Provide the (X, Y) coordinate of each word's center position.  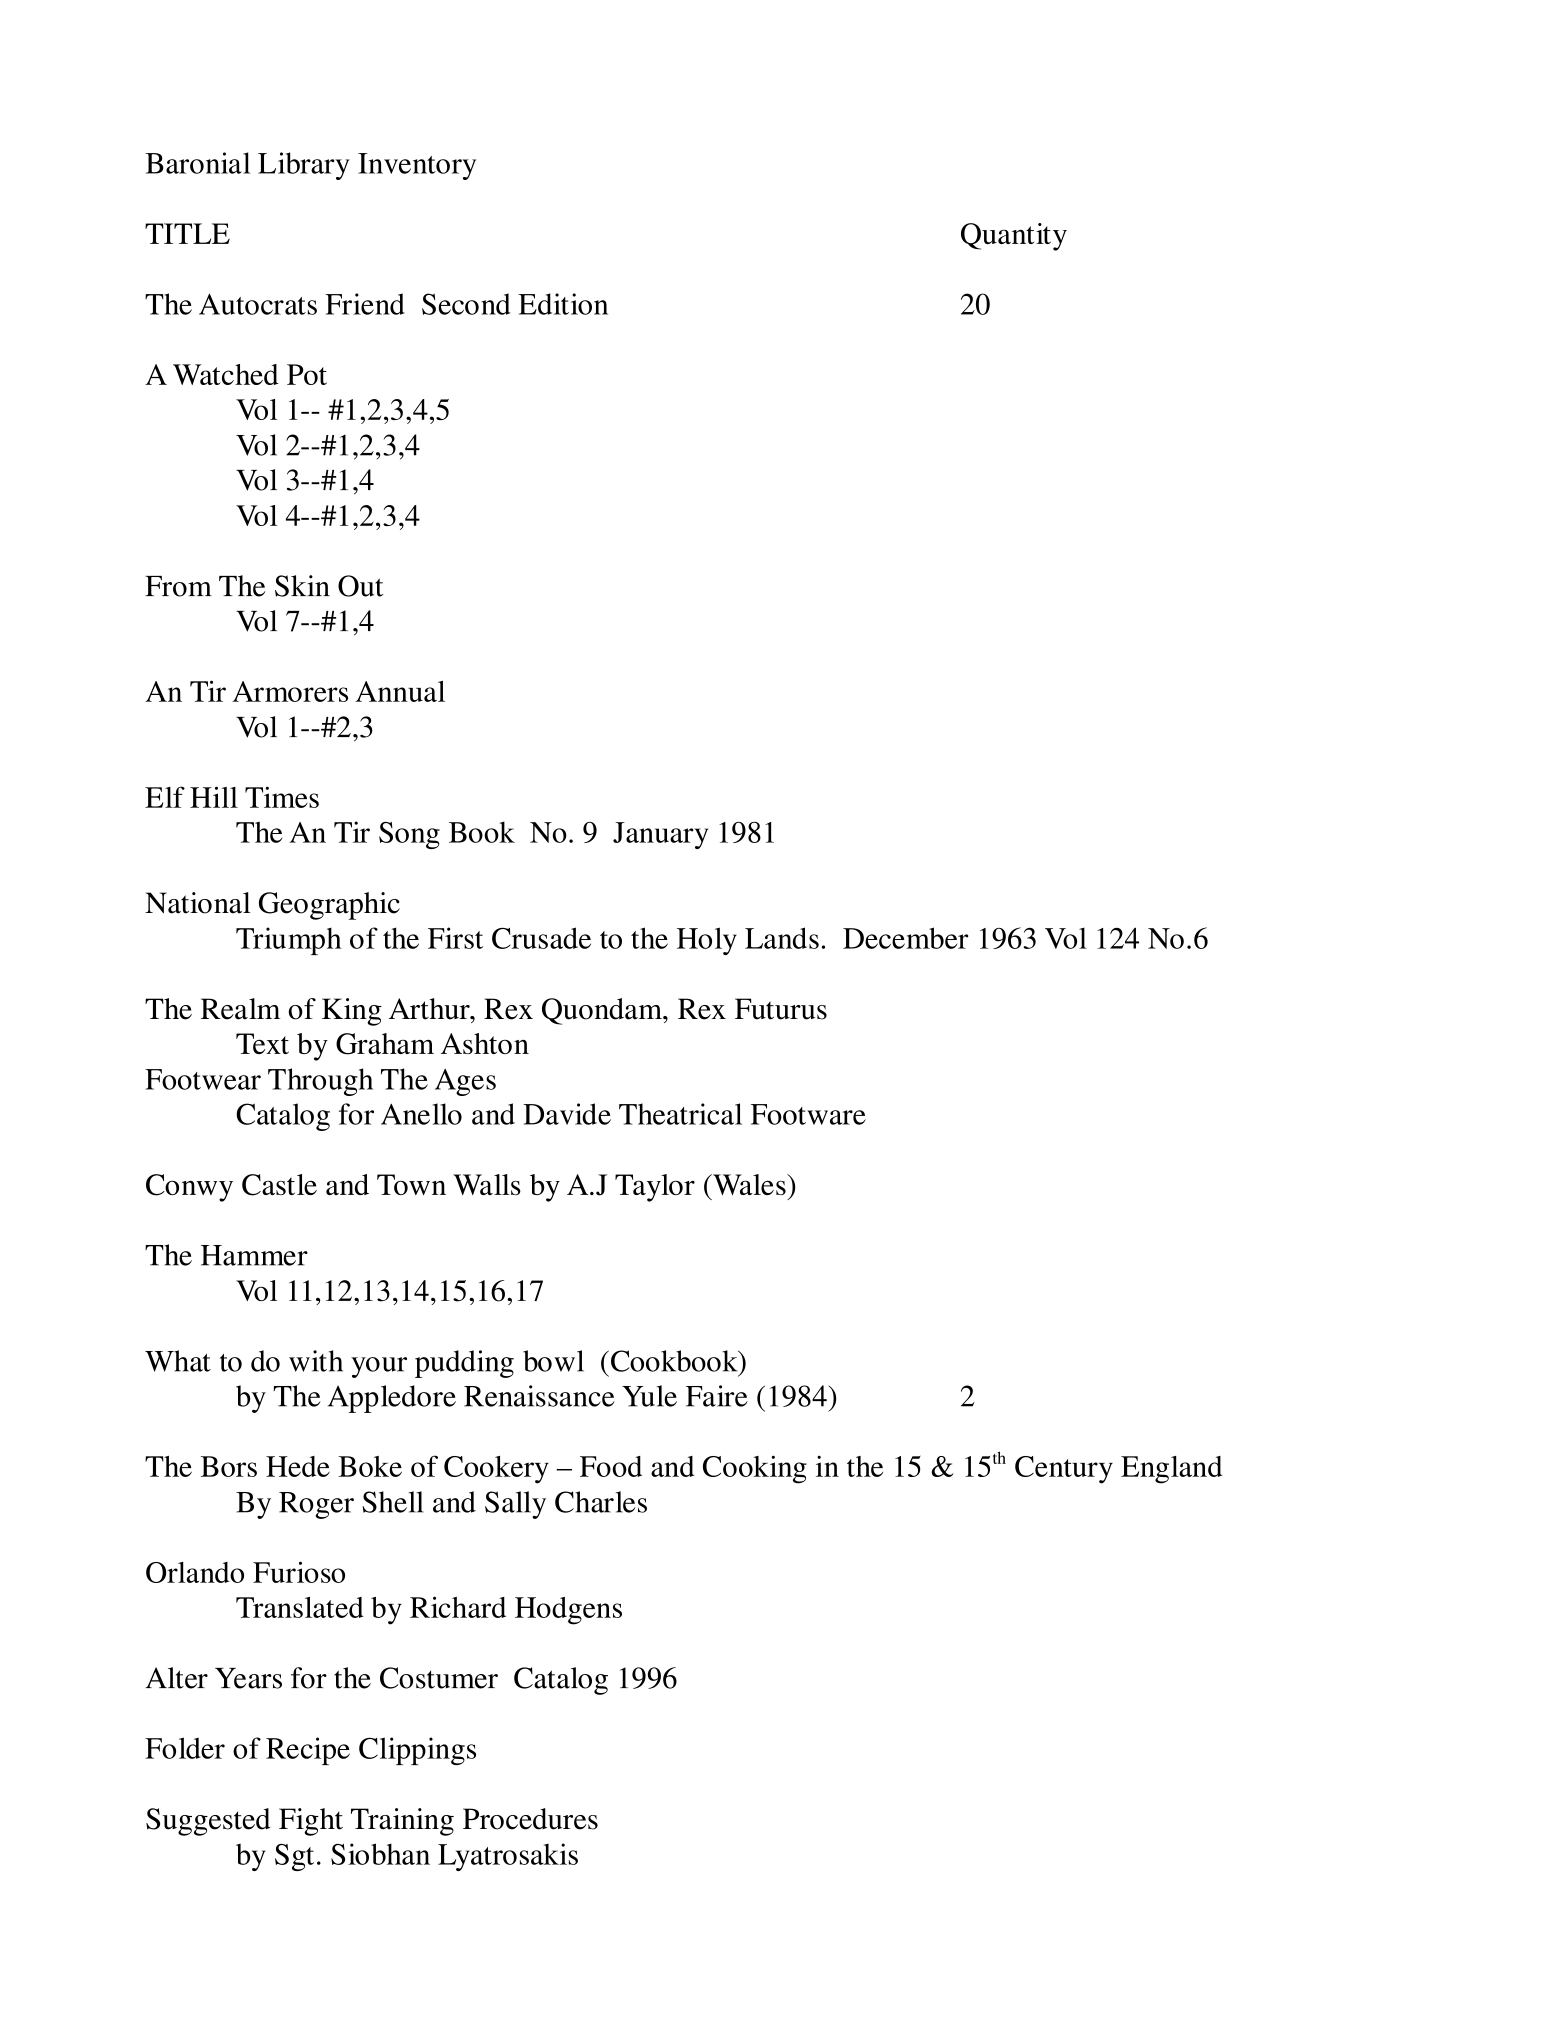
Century (1064, 1470)
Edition (563, 304)
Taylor (655, 1188)
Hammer (254, 1255)
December (905, 938)
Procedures (530, 1819)
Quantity (1014, 237)
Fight (311, 1822)
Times (282, 797)
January (660, 835)
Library (304, 166)
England (1171, 1470)
